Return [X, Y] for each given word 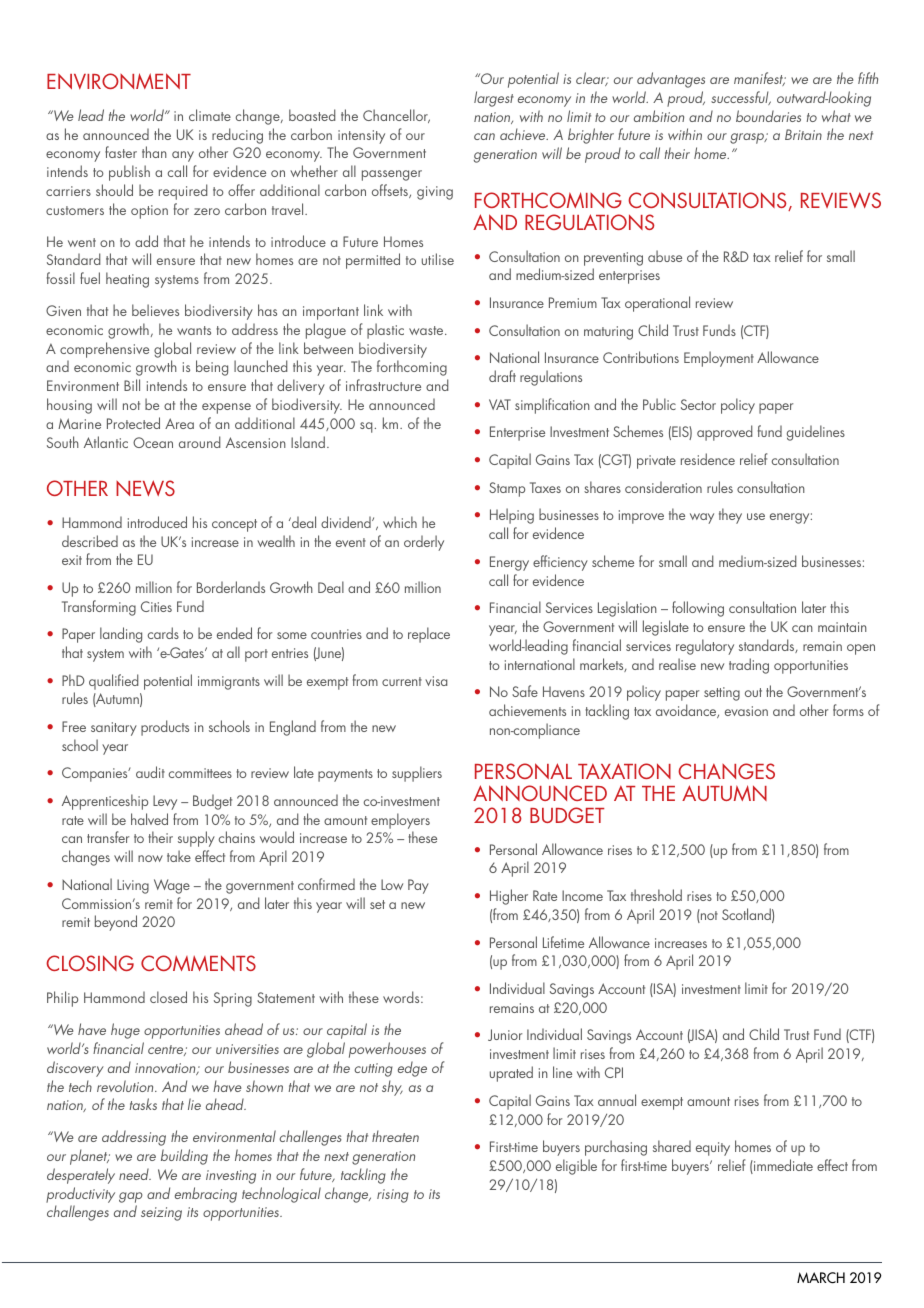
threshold [656, 895]
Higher [509, 897]
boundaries [768, 116]
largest [494, 99]
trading [749, 666]
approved [725, 433]
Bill [132, 385]
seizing [161, 1214]
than [154, 152]
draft [502, 376]
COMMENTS [198, 963]
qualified [114, 682]
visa [436, 681]
